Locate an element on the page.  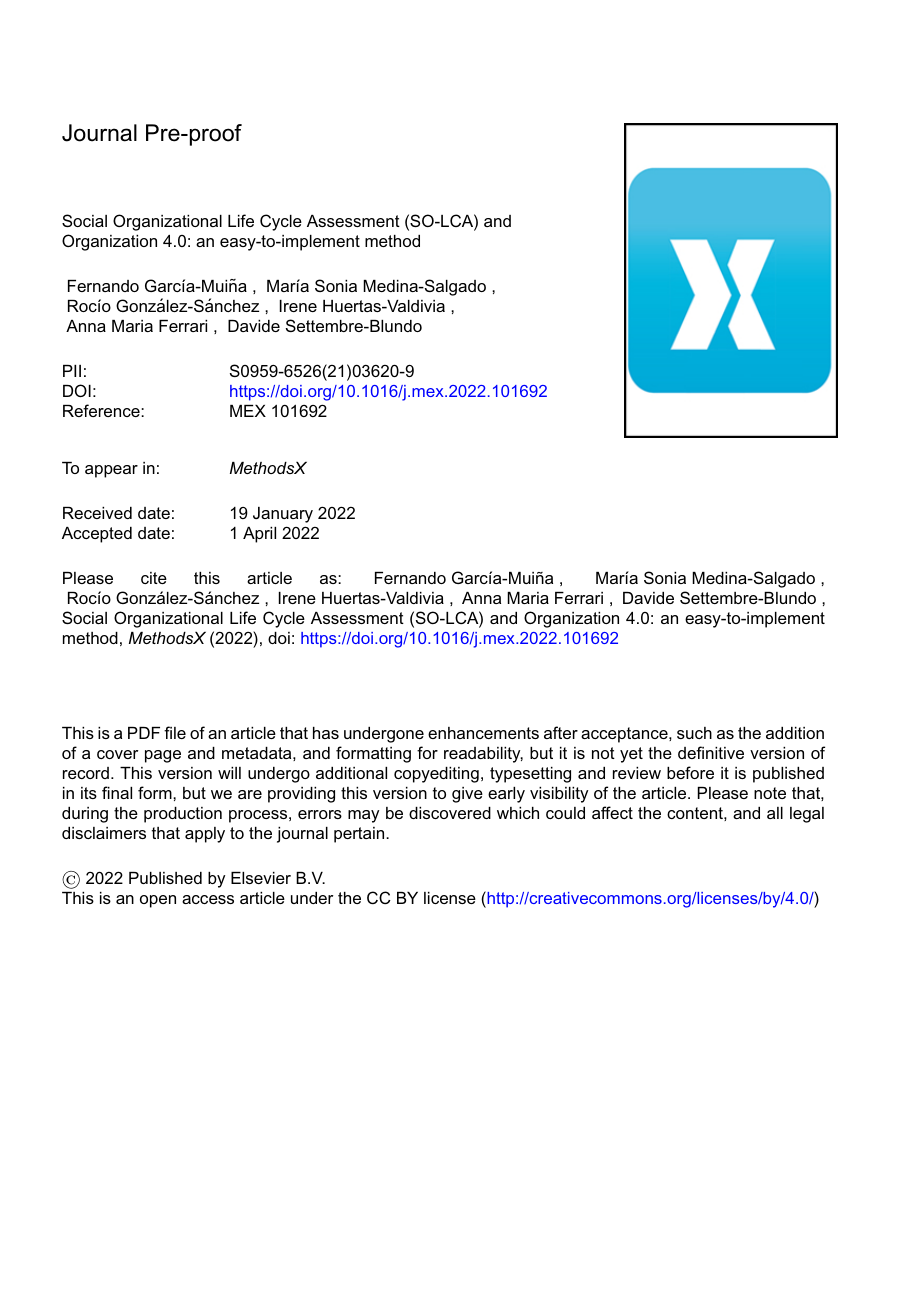
January is located at coordinates (283, 515).
